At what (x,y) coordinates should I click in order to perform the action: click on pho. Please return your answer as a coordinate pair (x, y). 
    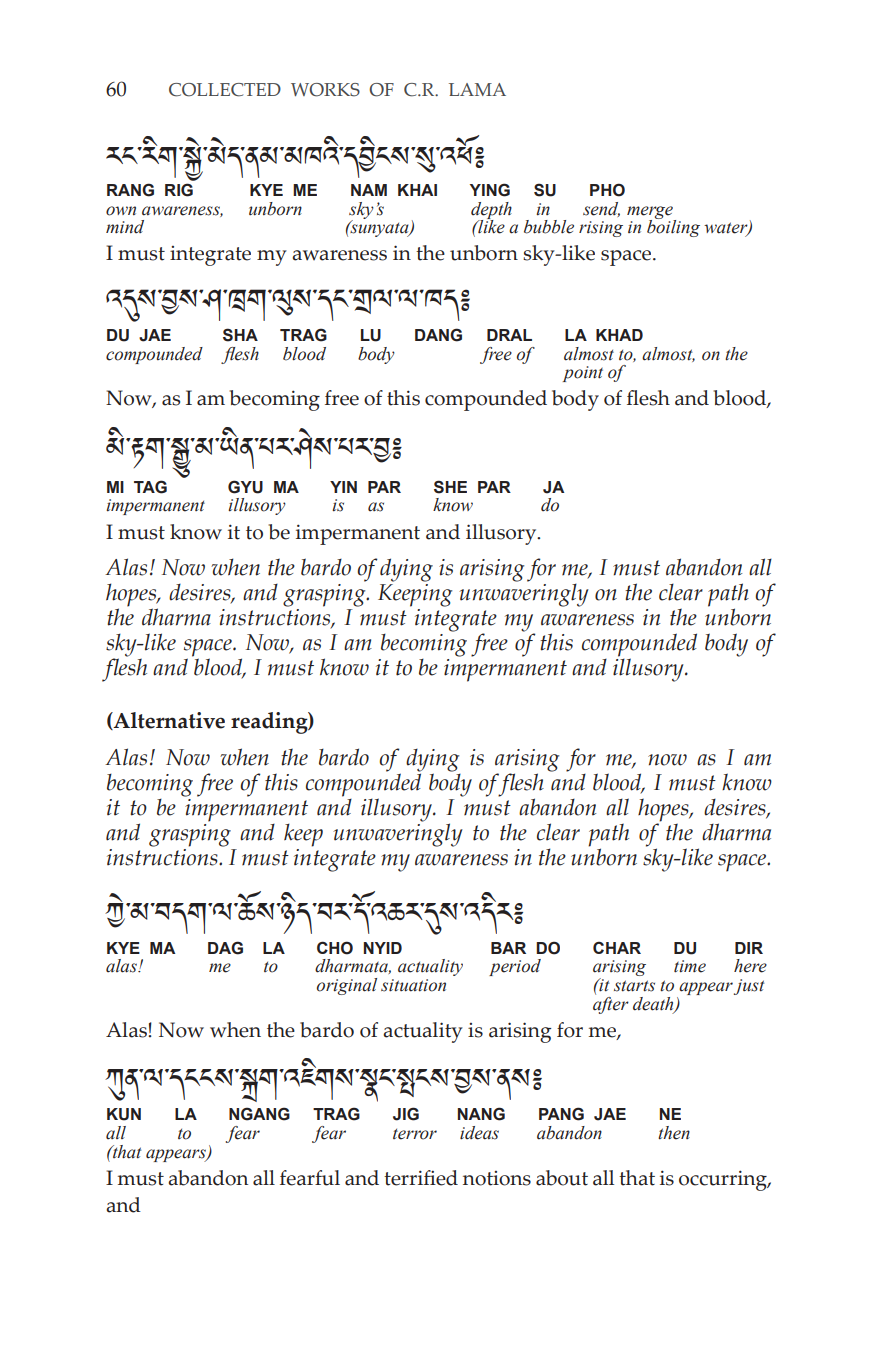
    Looking at the image, I should click on (607, 190).
